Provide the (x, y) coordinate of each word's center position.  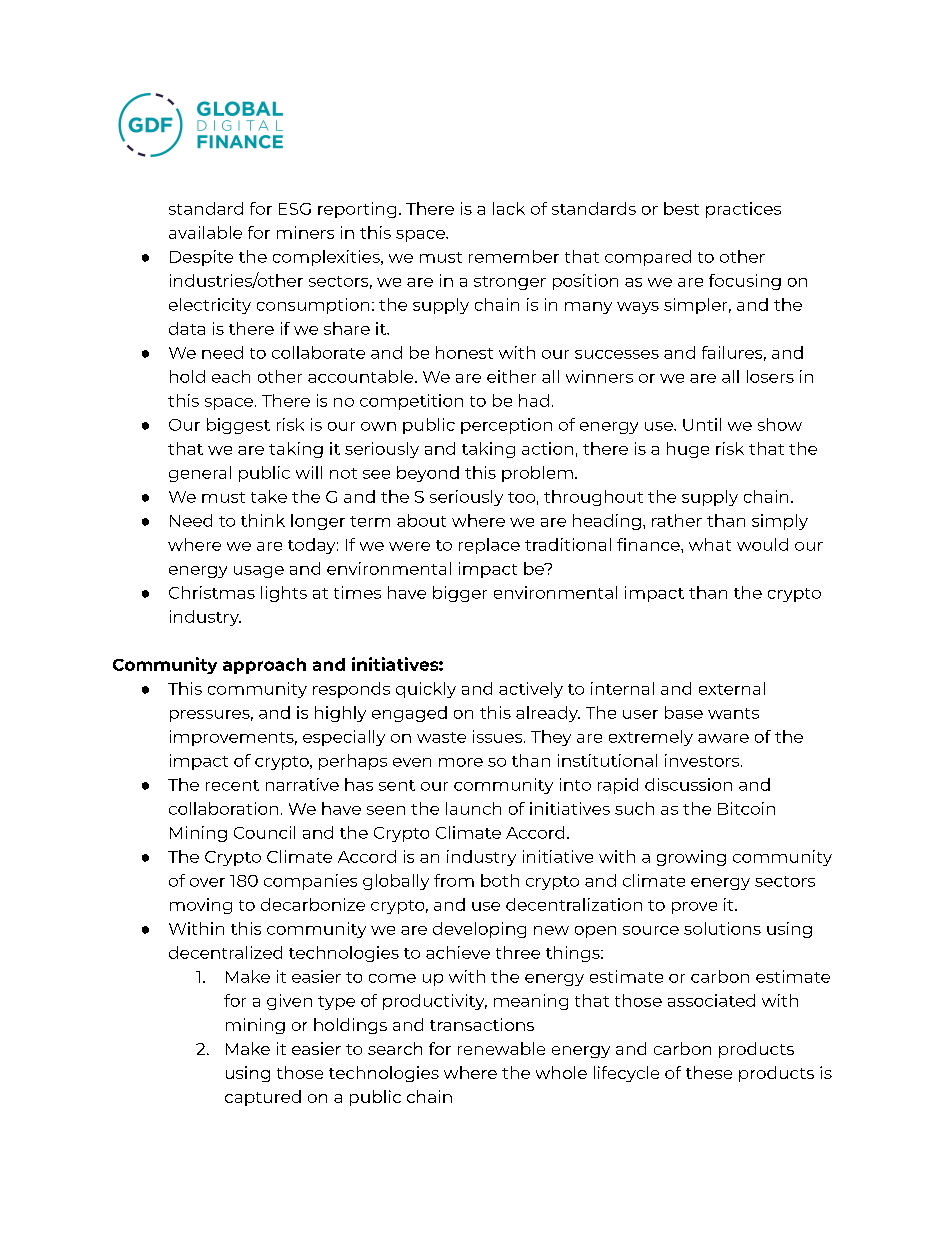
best (681, 208)
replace (489, 546)
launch (473, 808)
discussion (688, 784)
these (709, 1072)
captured (263, 1098)
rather (677, 520)
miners (305, 232)
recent (232, 785)
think (263, 520)
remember (514, 256)
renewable (501, 1048)
